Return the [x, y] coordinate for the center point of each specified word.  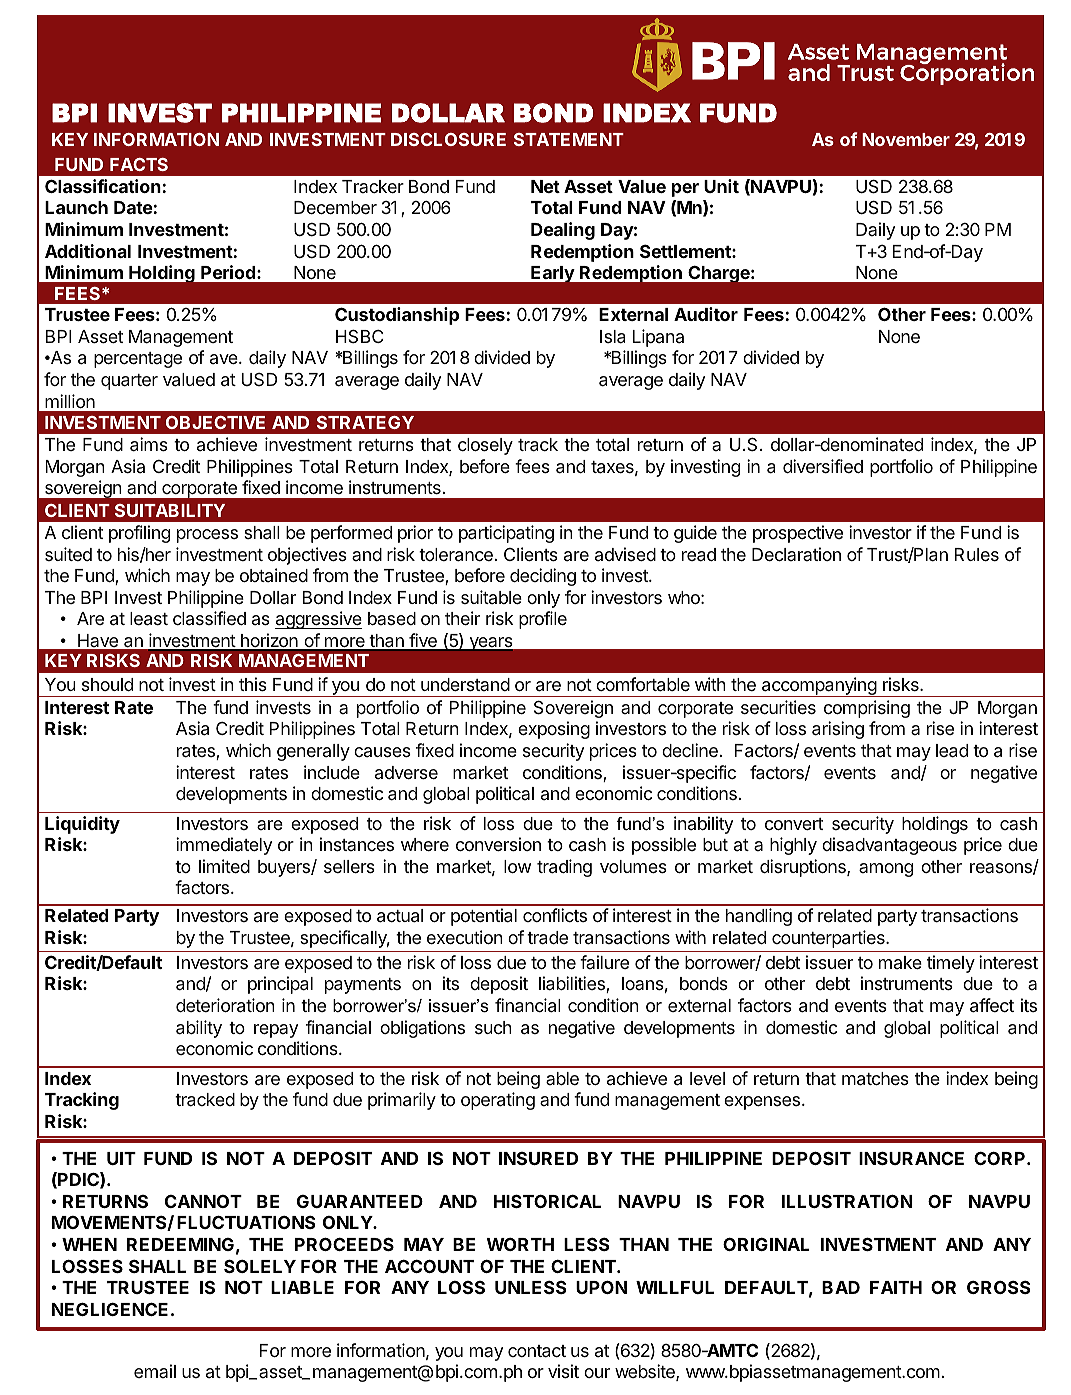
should [107, 684]
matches [875, 1079]
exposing [554, 730]
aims [149, 444]
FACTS [139, 164]
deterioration [225, 1005]
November [906, 139]
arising [838, 730]
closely [485, 446]
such [493, 1027]
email [155, 1371]
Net [545, 186]
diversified [823, 466]
